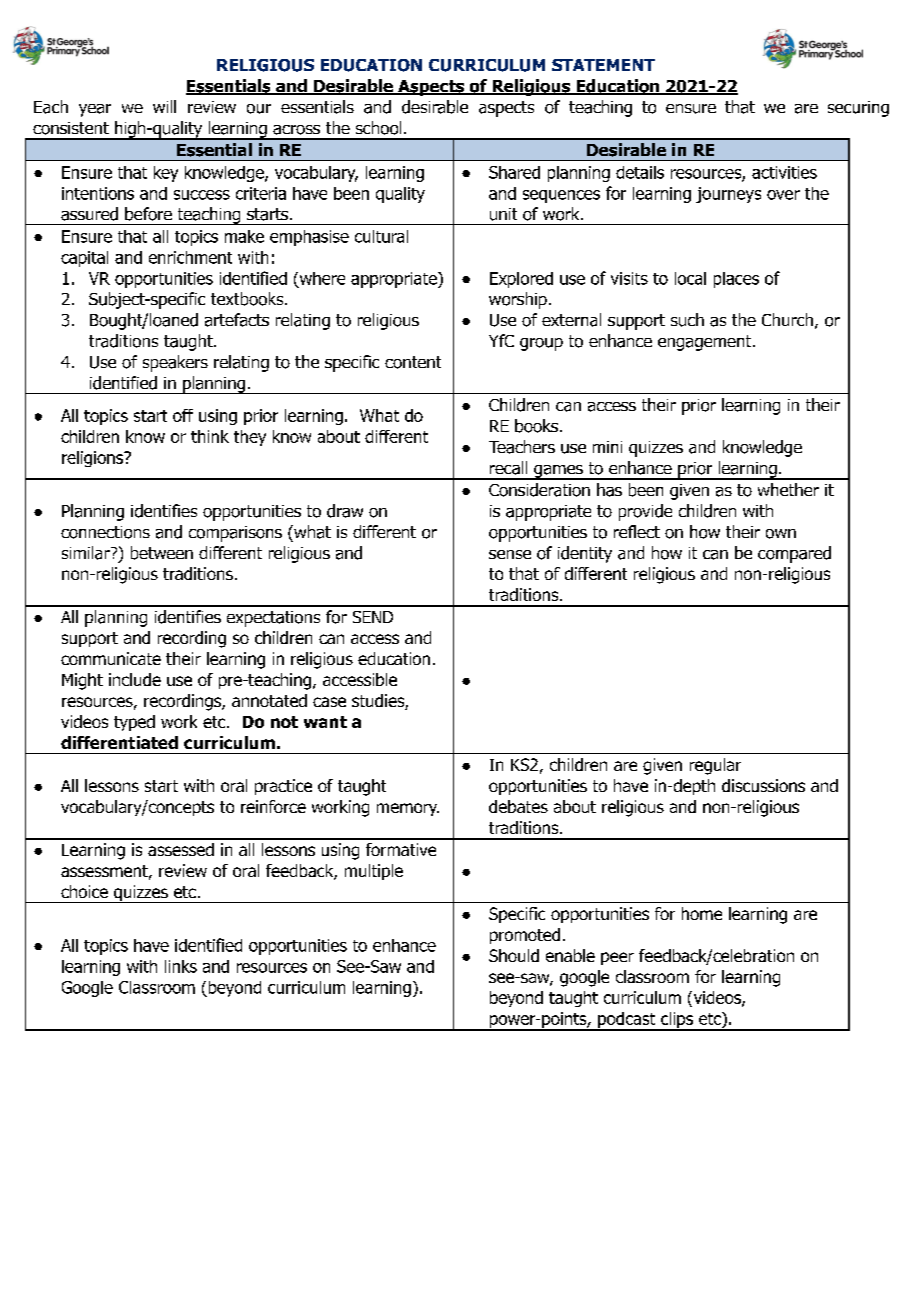 This document has height=1307, width=924. What do you see at coordinates (413, 362) in the document?
I see `content` at bounding box center [413, 362].
